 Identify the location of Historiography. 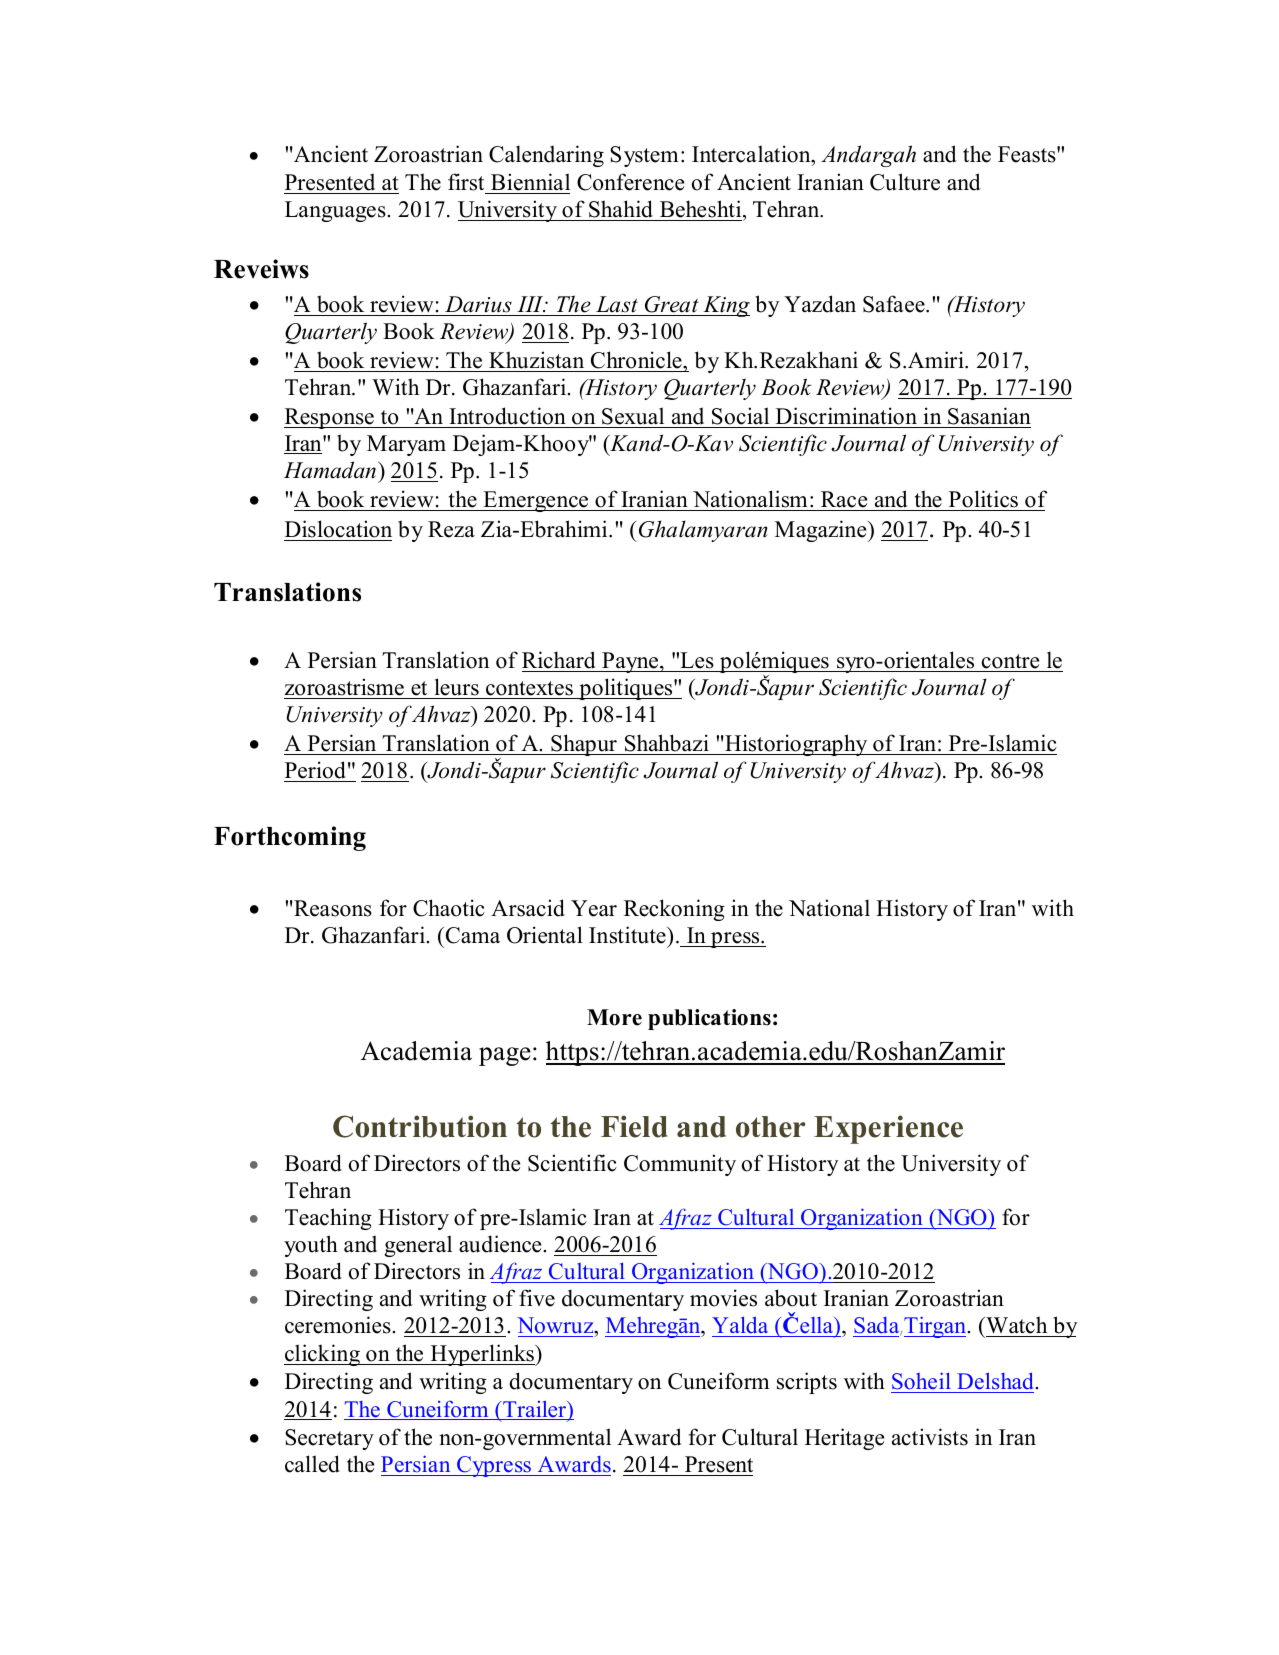
(796, 745).
